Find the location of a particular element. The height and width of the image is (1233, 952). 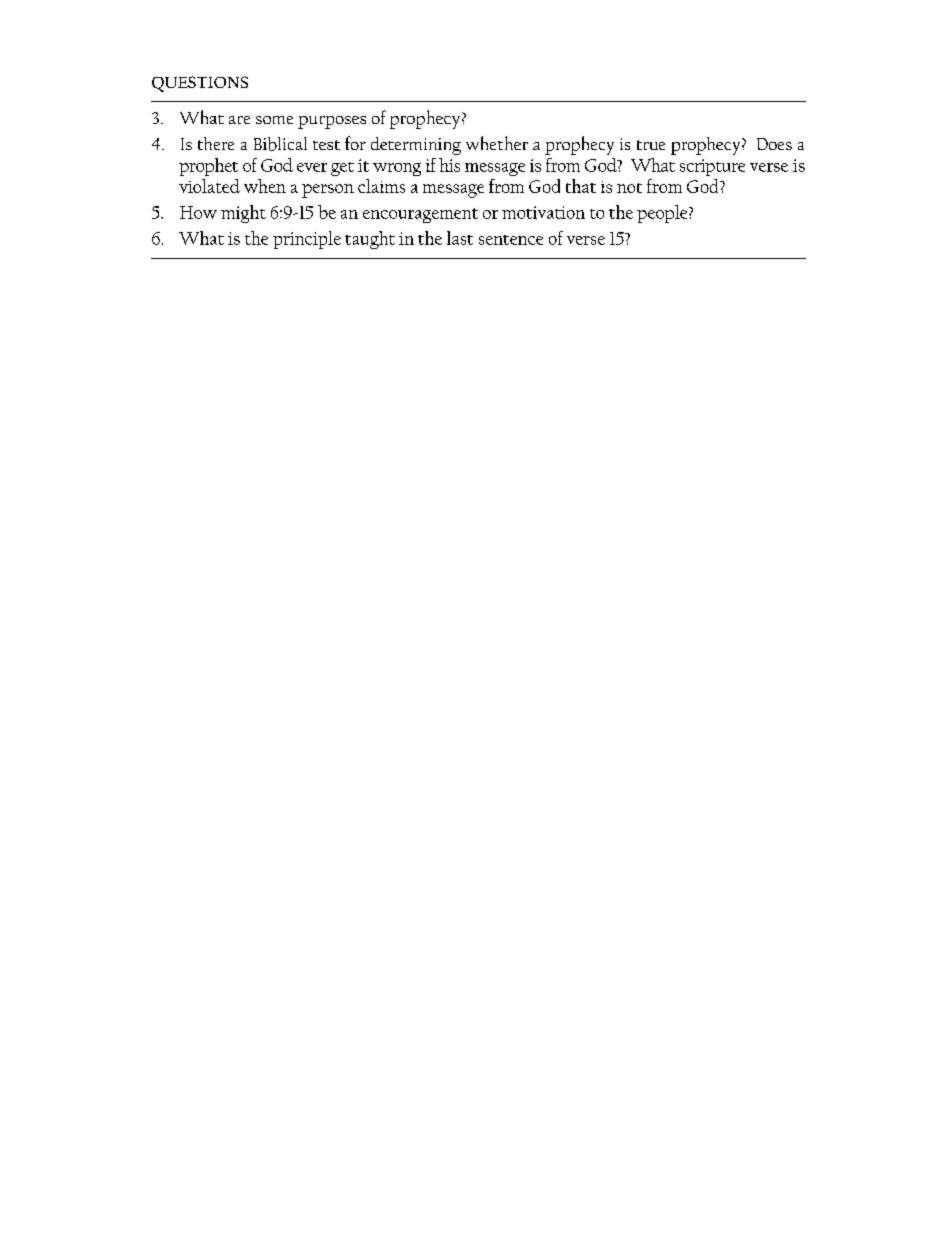

his is located at coordinates (449, 165).
